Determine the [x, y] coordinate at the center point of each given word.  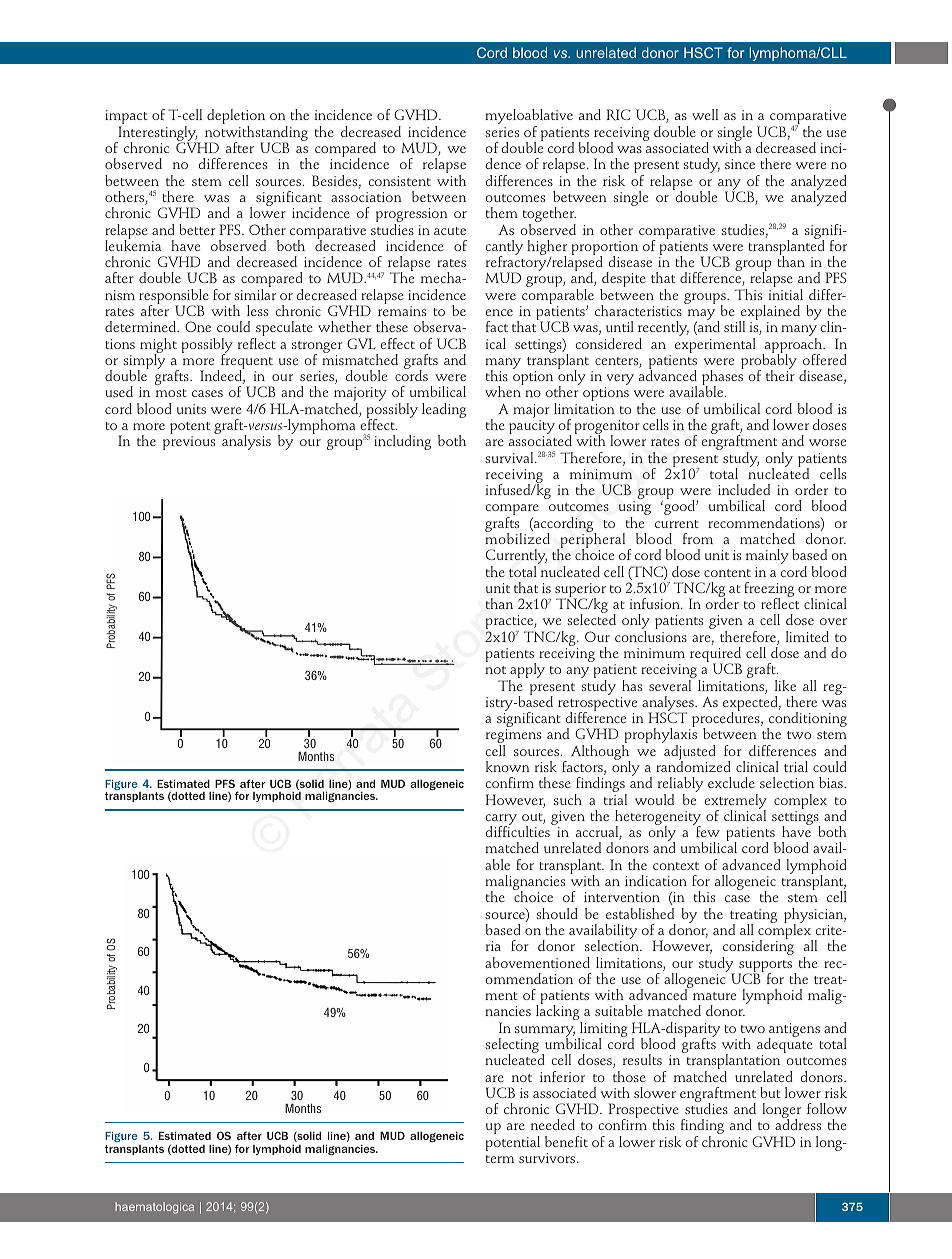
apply [527, 672]
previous [189, 443]
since [740, 164]
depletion [236, 118]
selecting [512, 1047]
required [715, 656]
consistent [400, 181]
